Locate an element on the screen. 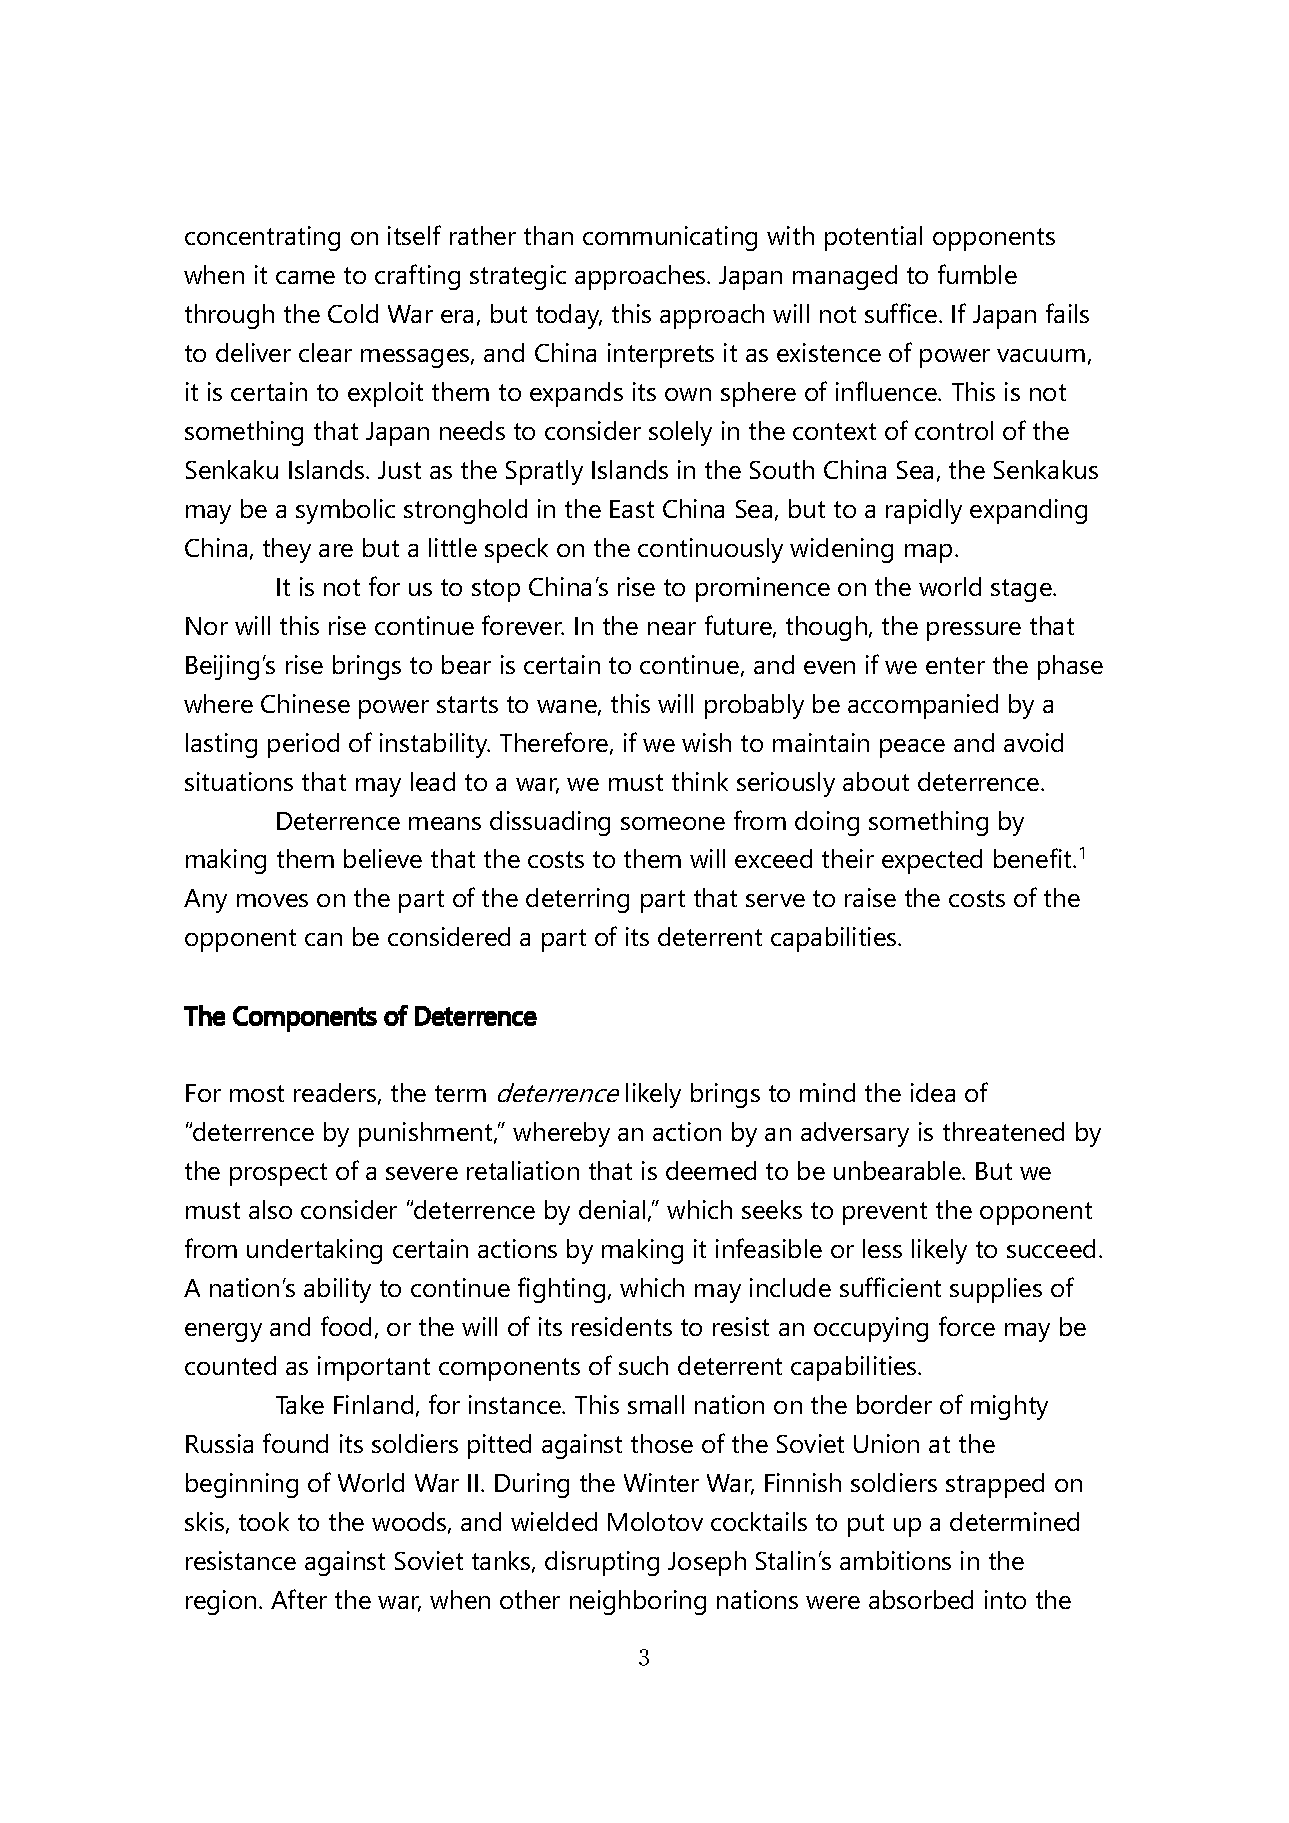 The image size is (1289, 1823). period is located at coordinates (303, 745).
